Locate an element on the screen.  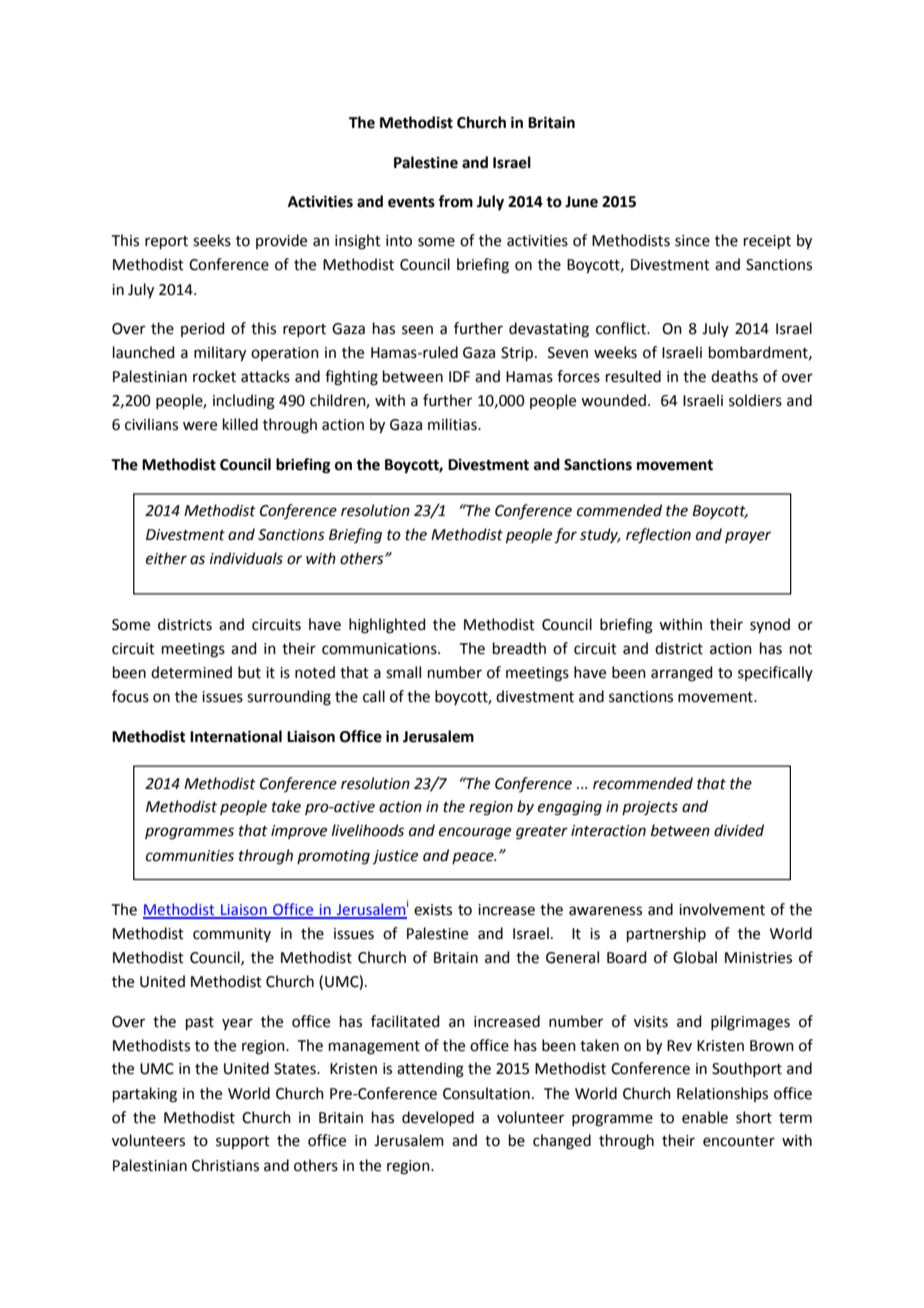
communities is located at coordinates (190, 856).
